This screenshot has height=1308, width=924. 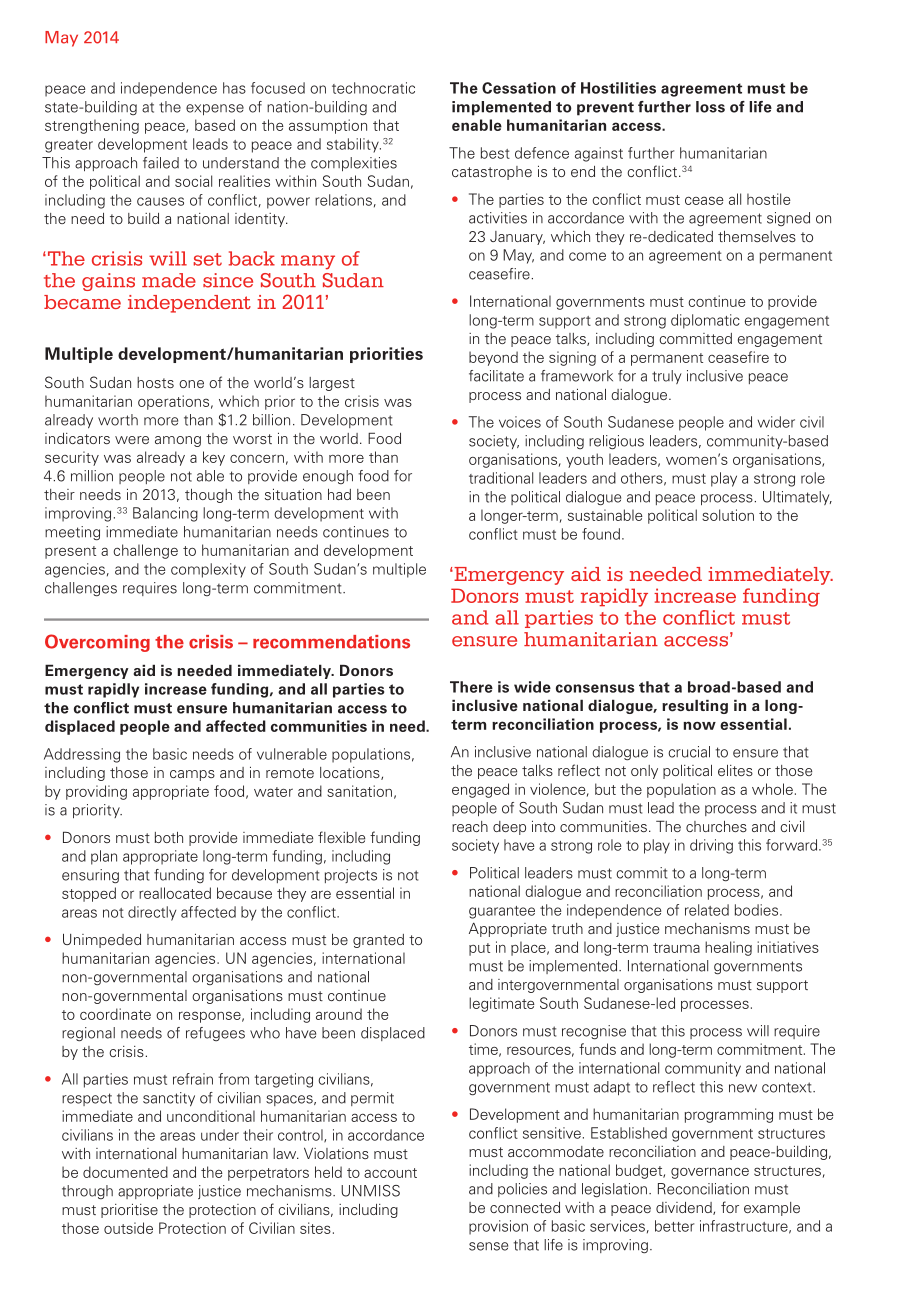 What do you see at coordinates (495, 153) in the screenshot?
I see `best` at bounding box center [495, 153].
